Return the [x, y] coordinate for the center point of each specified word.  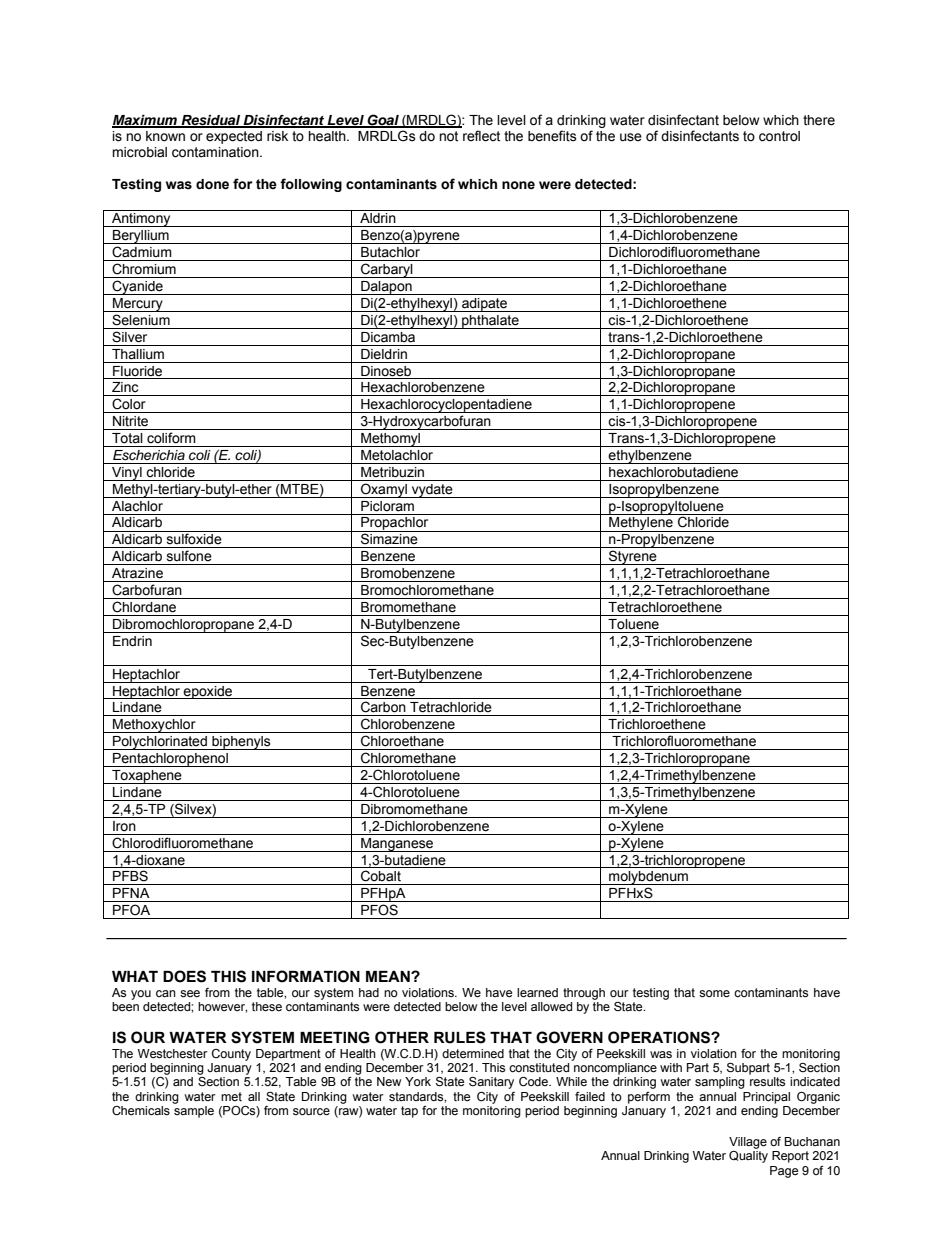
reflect [481, 136]
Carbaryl [387, 270]
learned [537, 993]
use [631, 137]
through [584, 994]
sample [194, 1112]
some [714, 994]
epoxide [208, 692]
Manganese [397, 845]
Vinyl [127, 474]
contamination [216, 152]
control [779, 136]
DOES [184, 976]
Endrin [132, 641]
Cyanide [137, 287]
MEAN [389, 976]
